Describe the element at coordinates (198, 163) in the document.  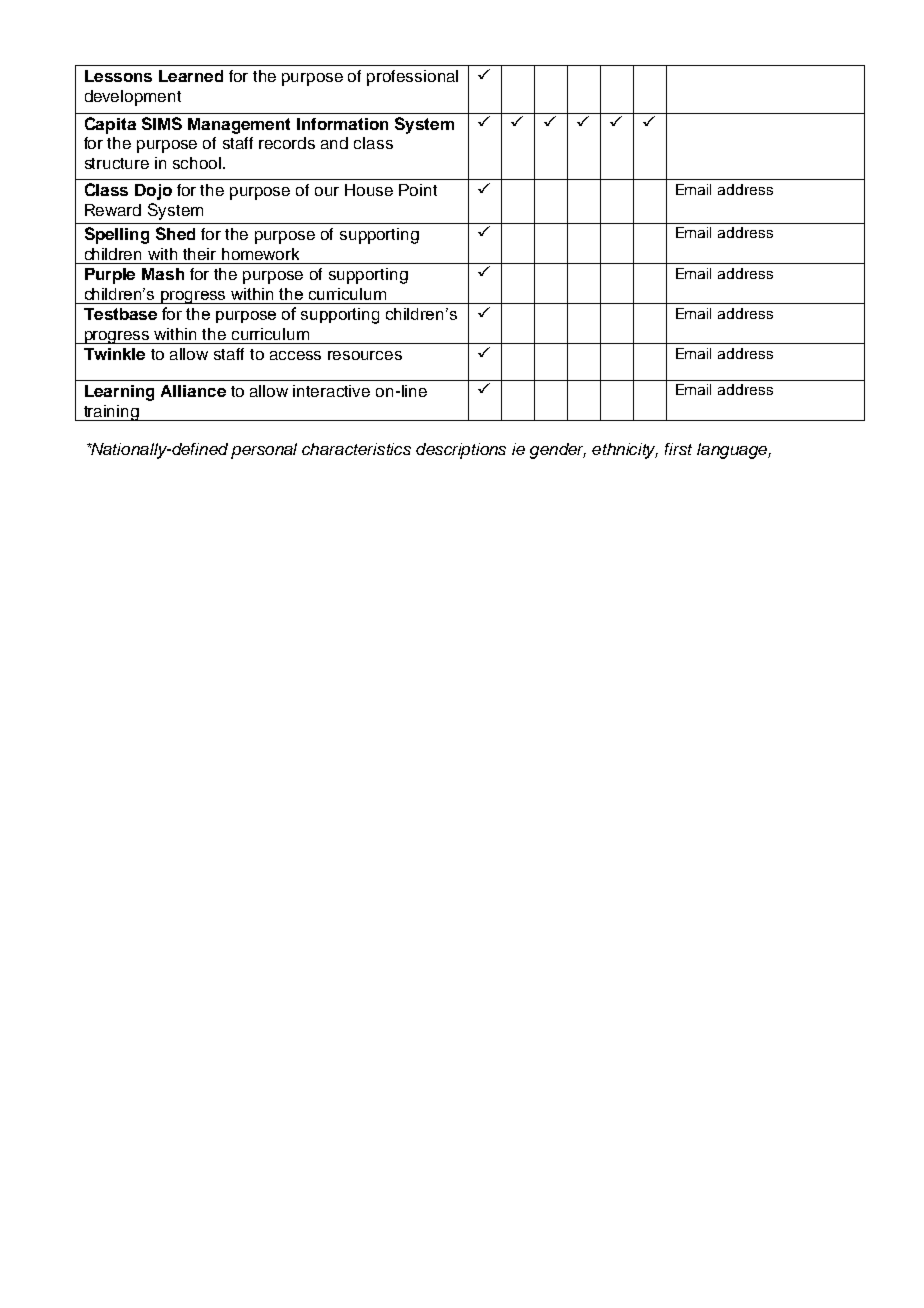
I see `school` at that location.
